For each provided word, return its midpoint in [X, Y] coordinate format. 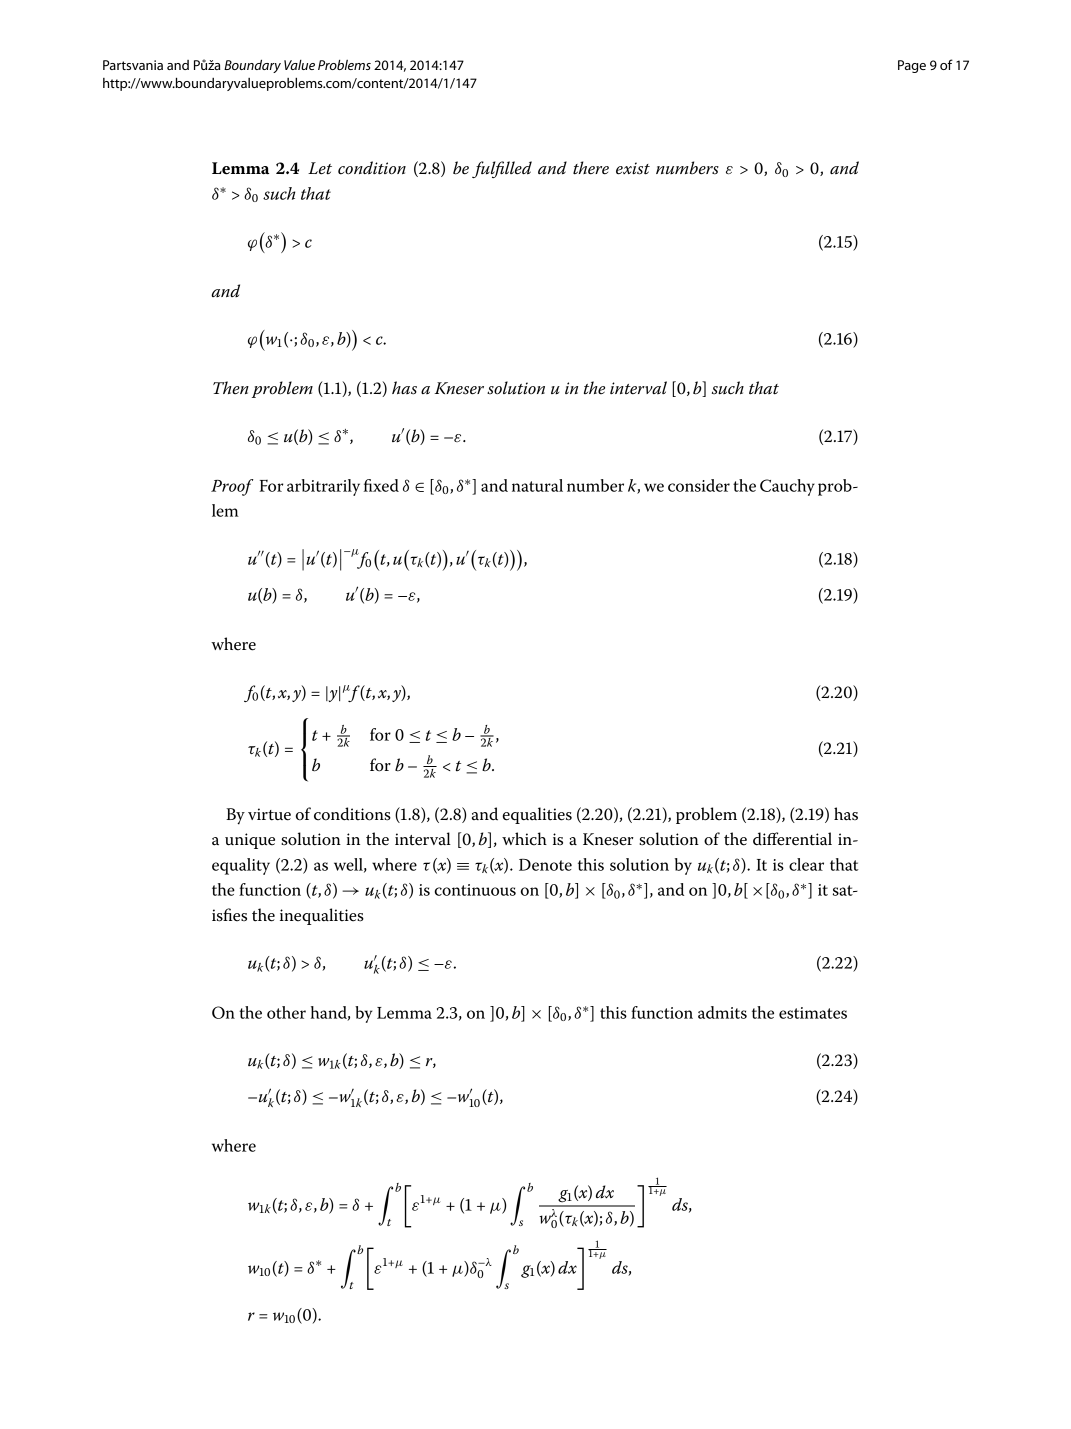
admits [722, 1012]
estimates [813, 1013]
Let [320, 168]
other [286, 1012]
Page [912, 66]
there [591, 168]
